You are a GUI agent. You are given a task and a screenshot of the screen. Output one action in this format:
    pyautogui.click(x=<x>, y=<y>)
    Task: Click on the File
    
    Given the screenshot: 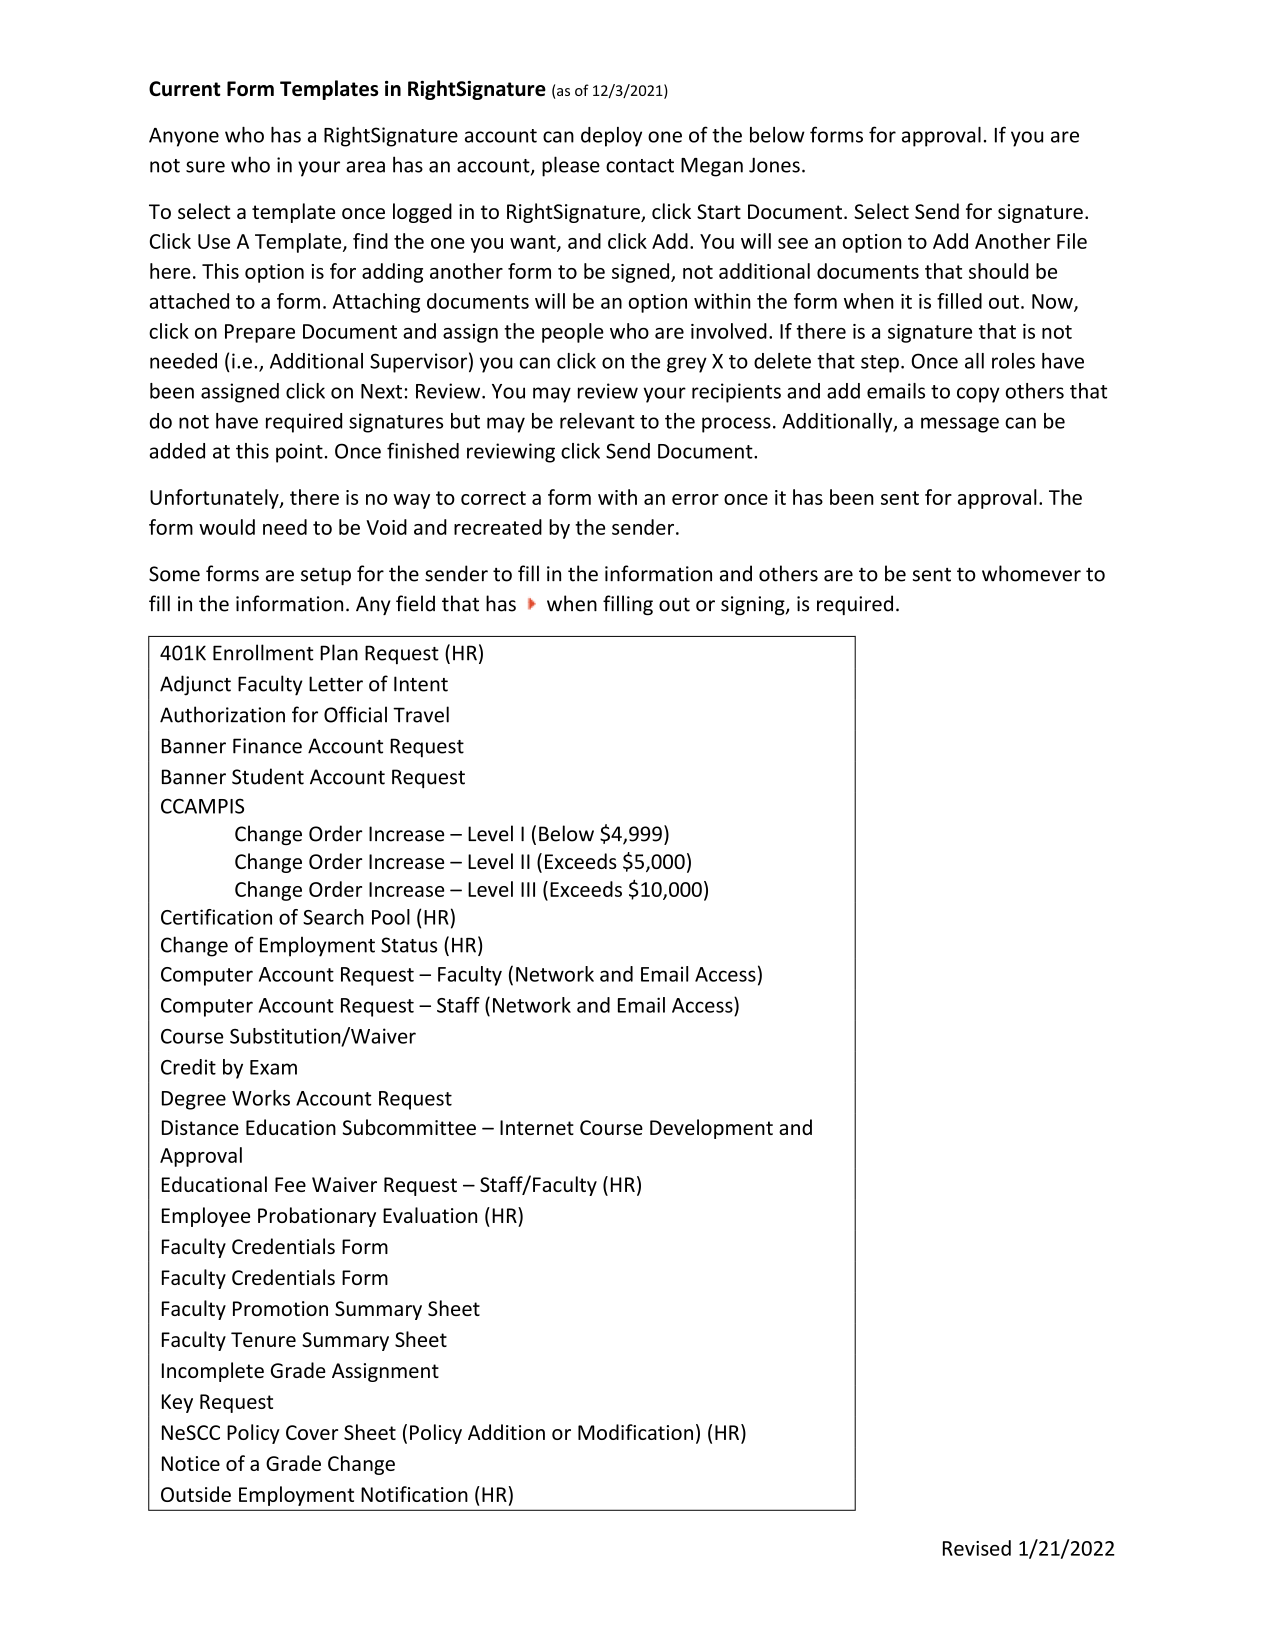 What is the action you would take?
    pyautogui.click(x=1072, y=241)
